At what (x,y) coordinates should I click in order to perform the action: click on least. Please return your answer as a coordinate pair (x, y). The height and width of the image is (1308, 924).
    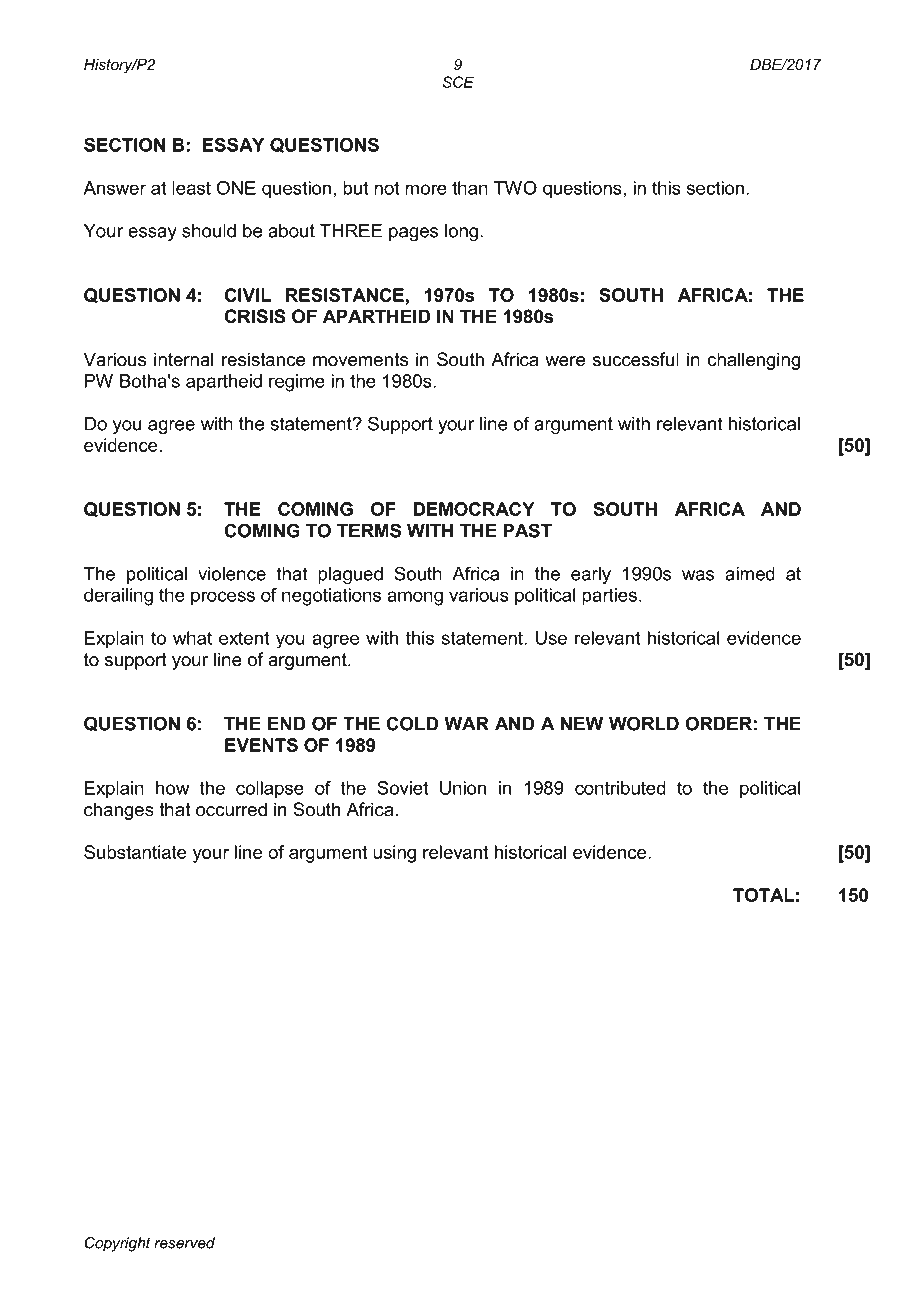
    Looking at the image, I should click on (191, 188).
